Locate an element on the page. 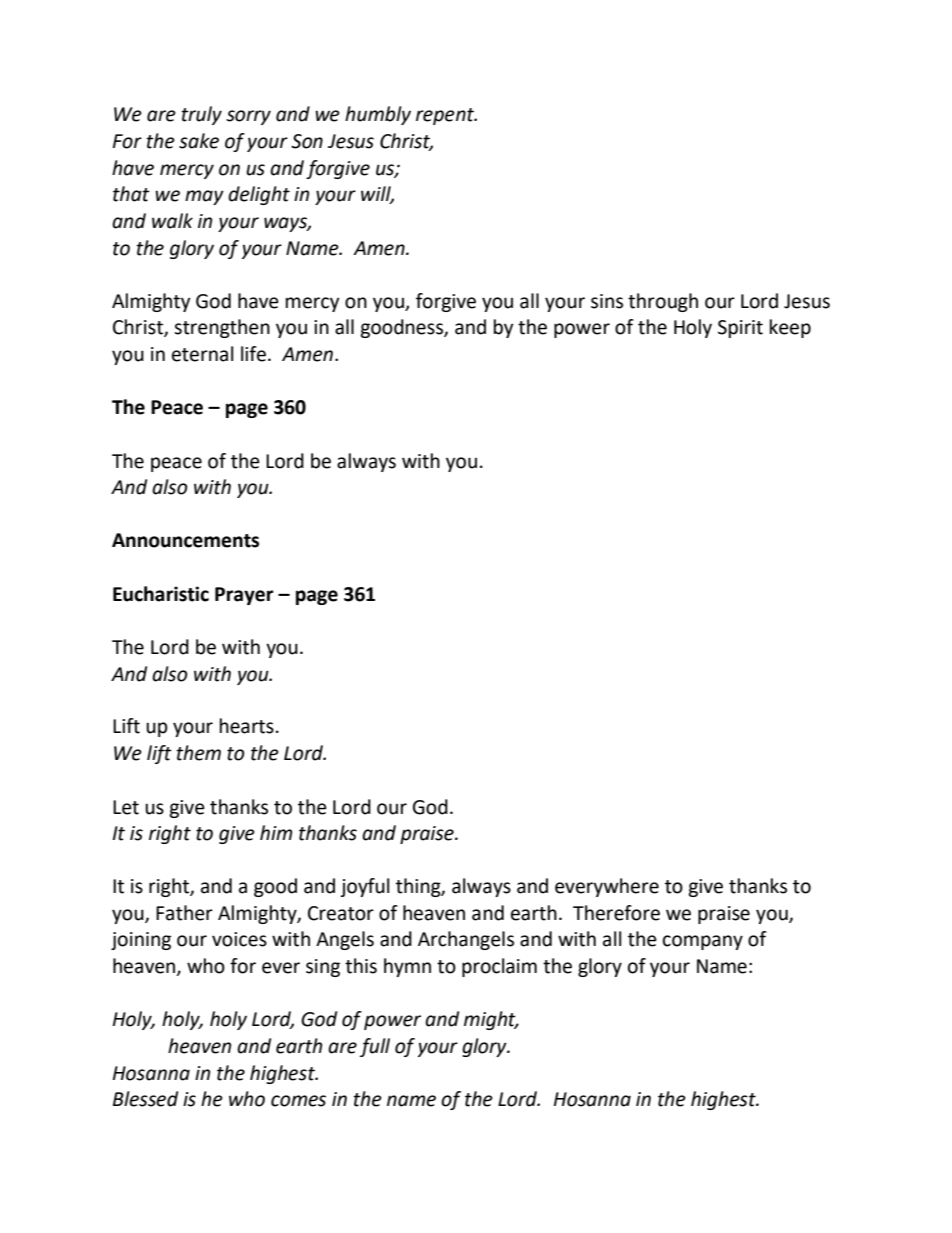  Blessed is located at coordinates (145, 1099).
